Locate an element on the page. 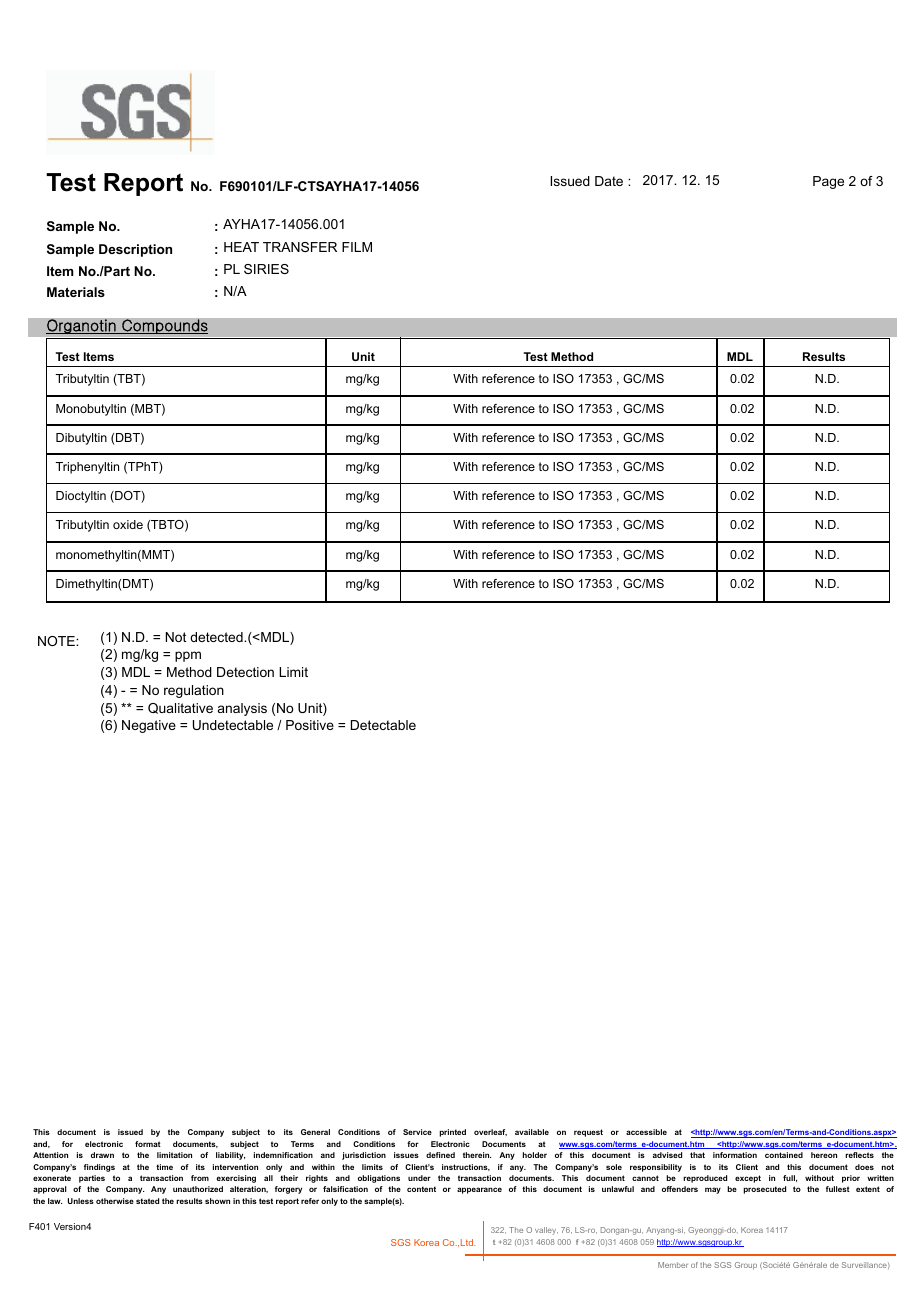 The width and height of the page is (924, 1307). stated is located at coordinates (147, 1201).
